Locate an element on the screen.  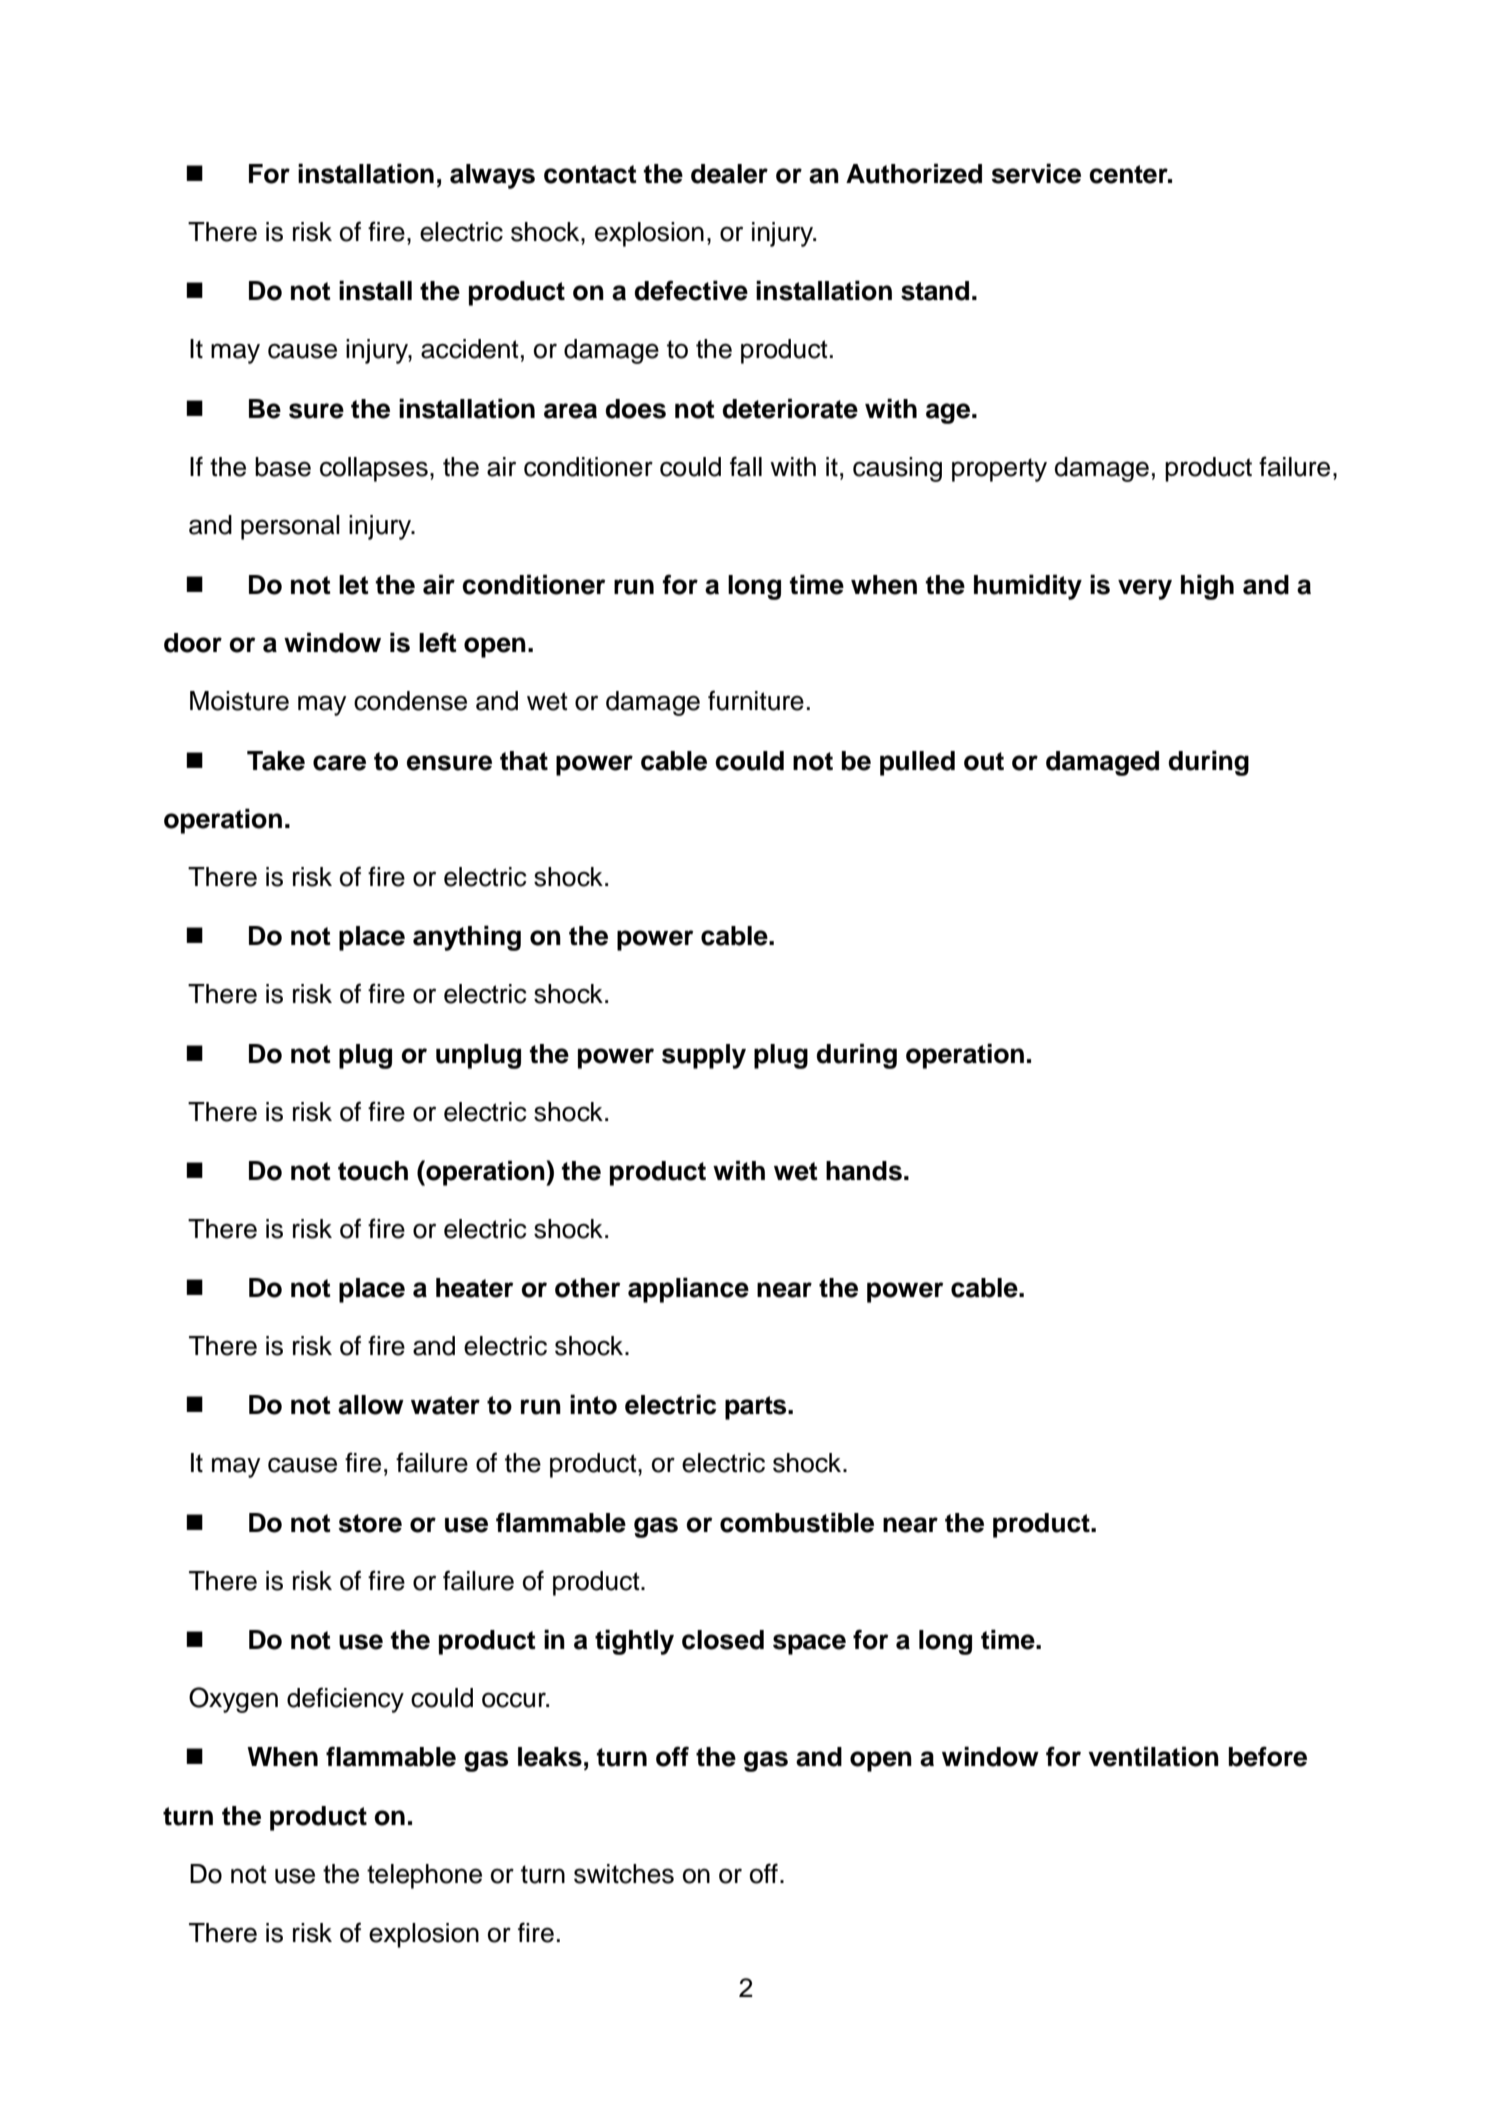
fall is located at coordinates (746, 466).
